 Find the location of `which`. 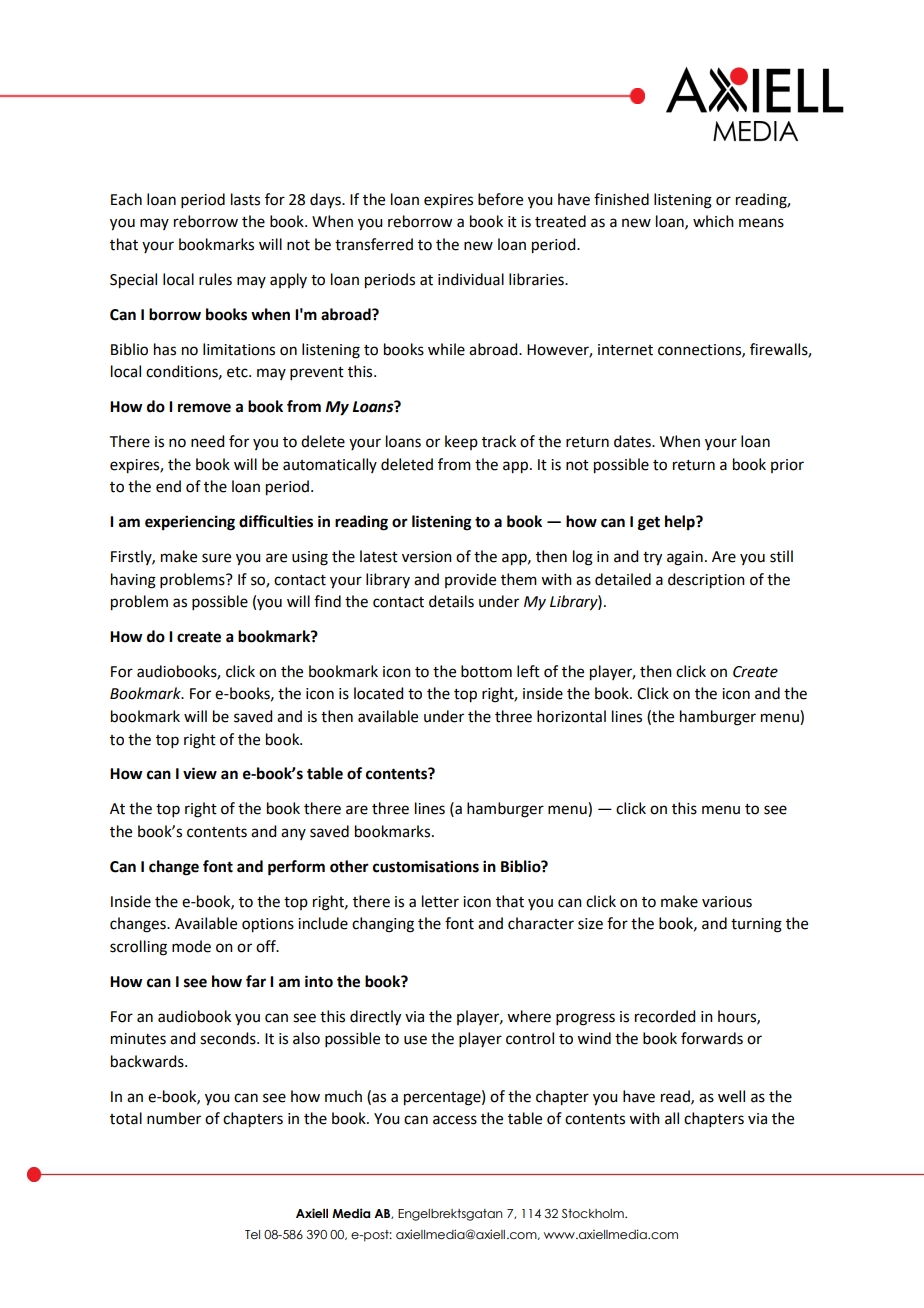

which is located at coordinates (713, 221).
